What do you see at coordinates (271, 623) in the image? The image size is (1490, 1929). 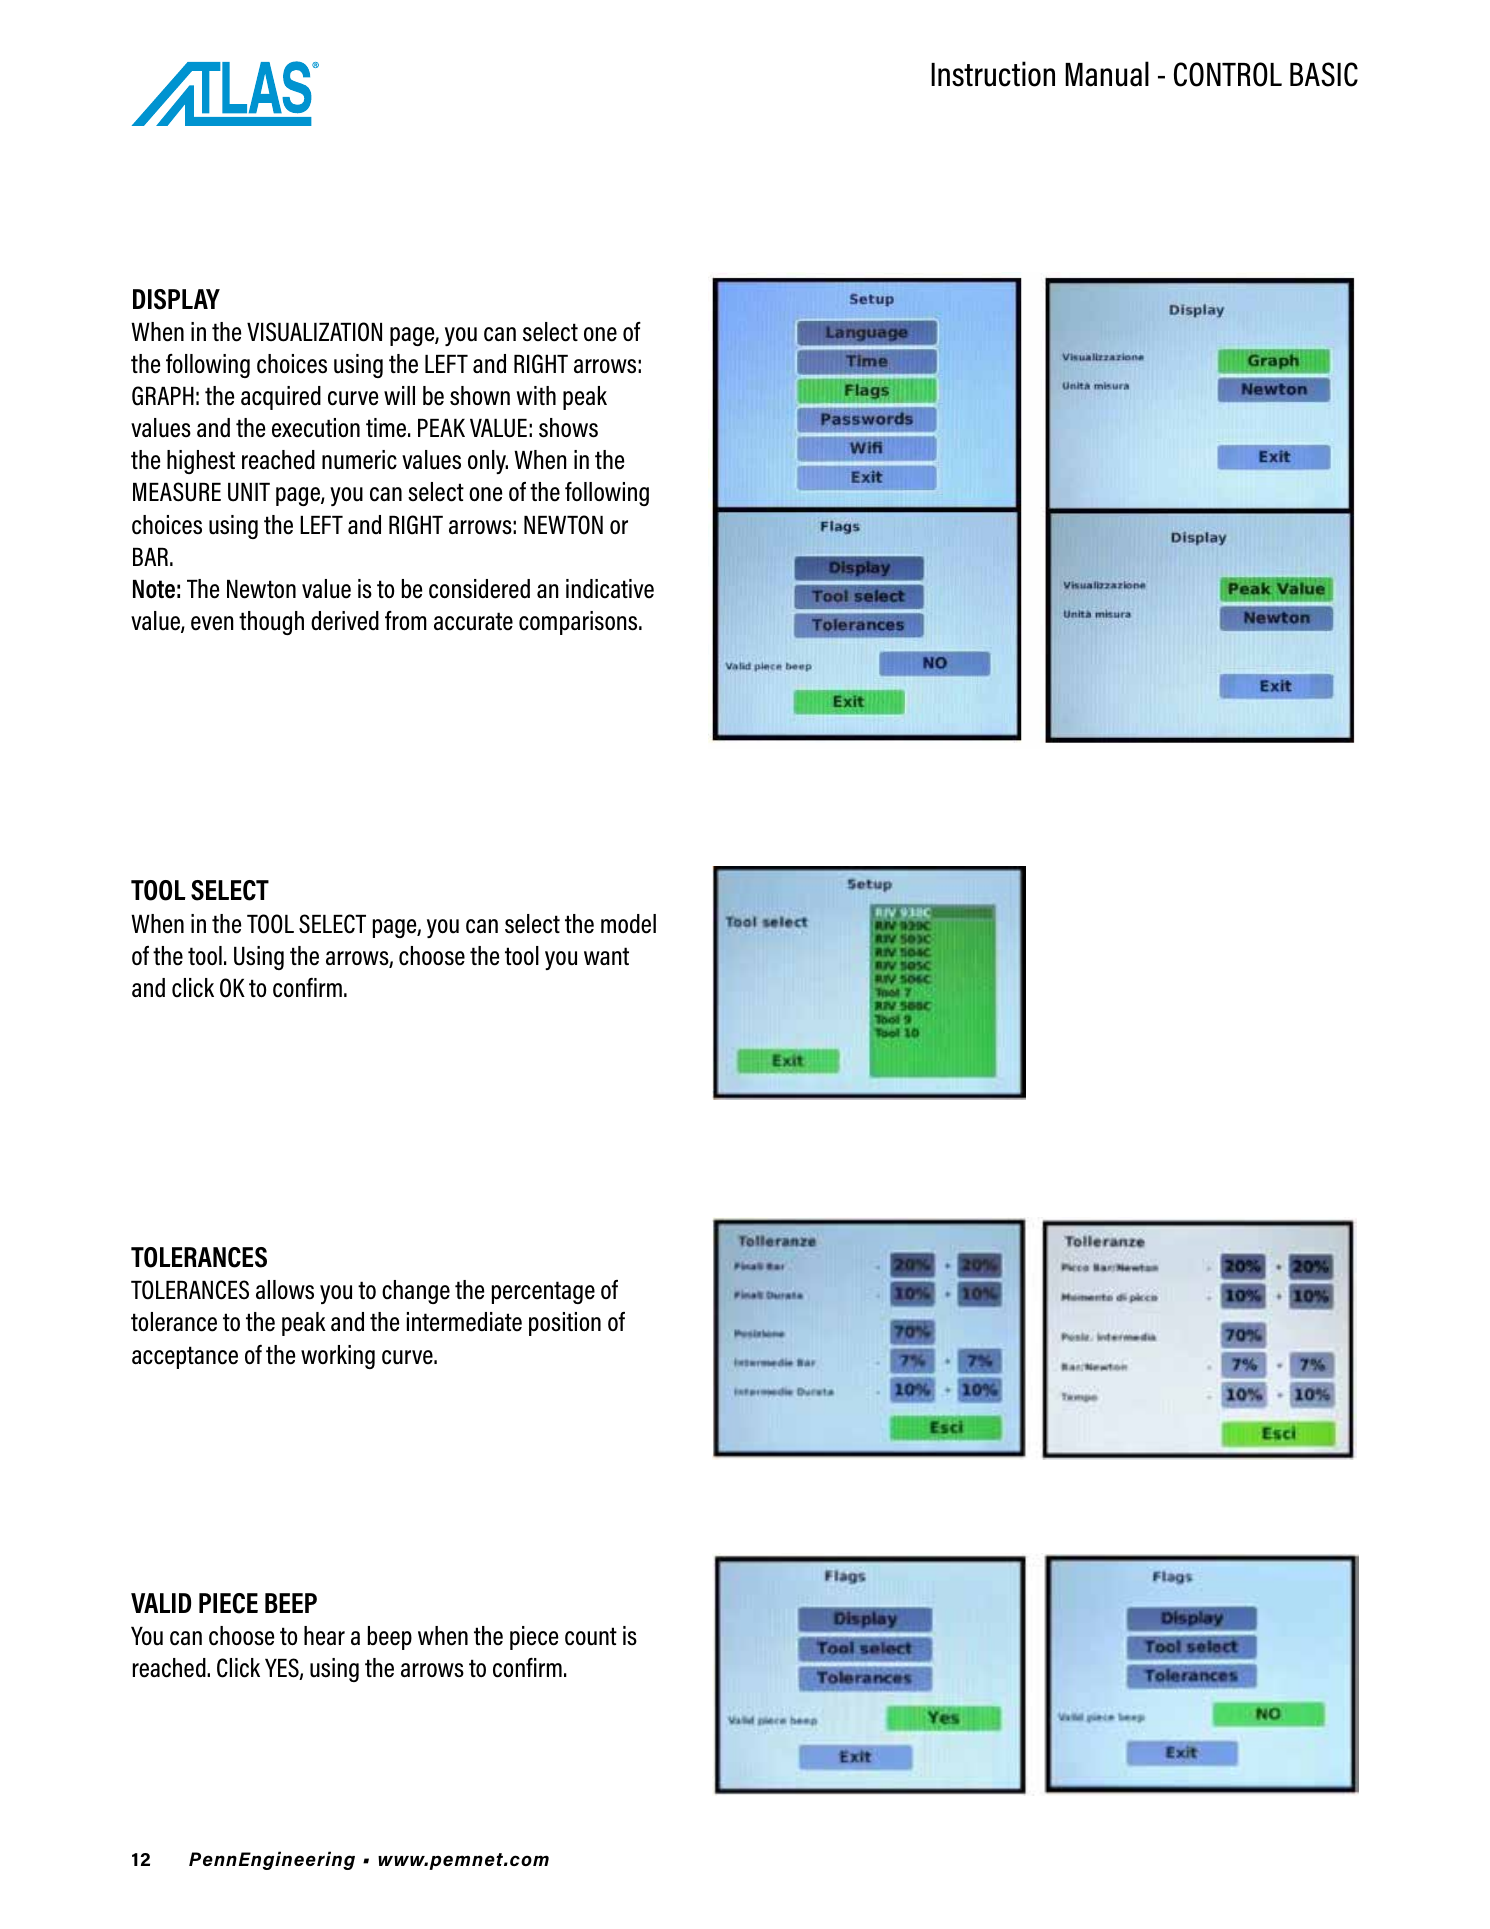 I see `though` at bounding box center [271, 623].
